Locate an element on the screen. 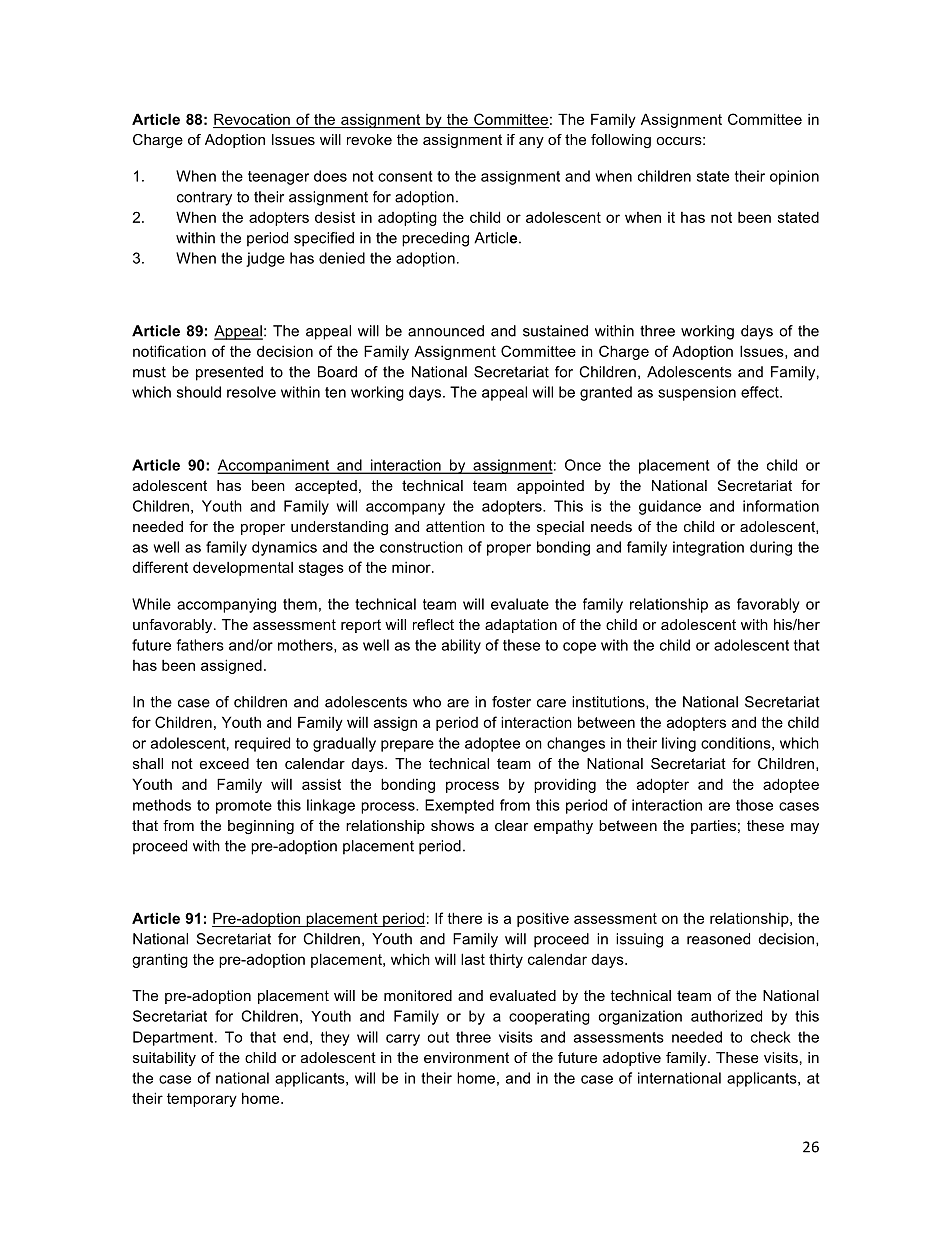 Image resolution: width=952 pixels, height=1233 pixels. temporary is located at coordinates (202, 1100).
